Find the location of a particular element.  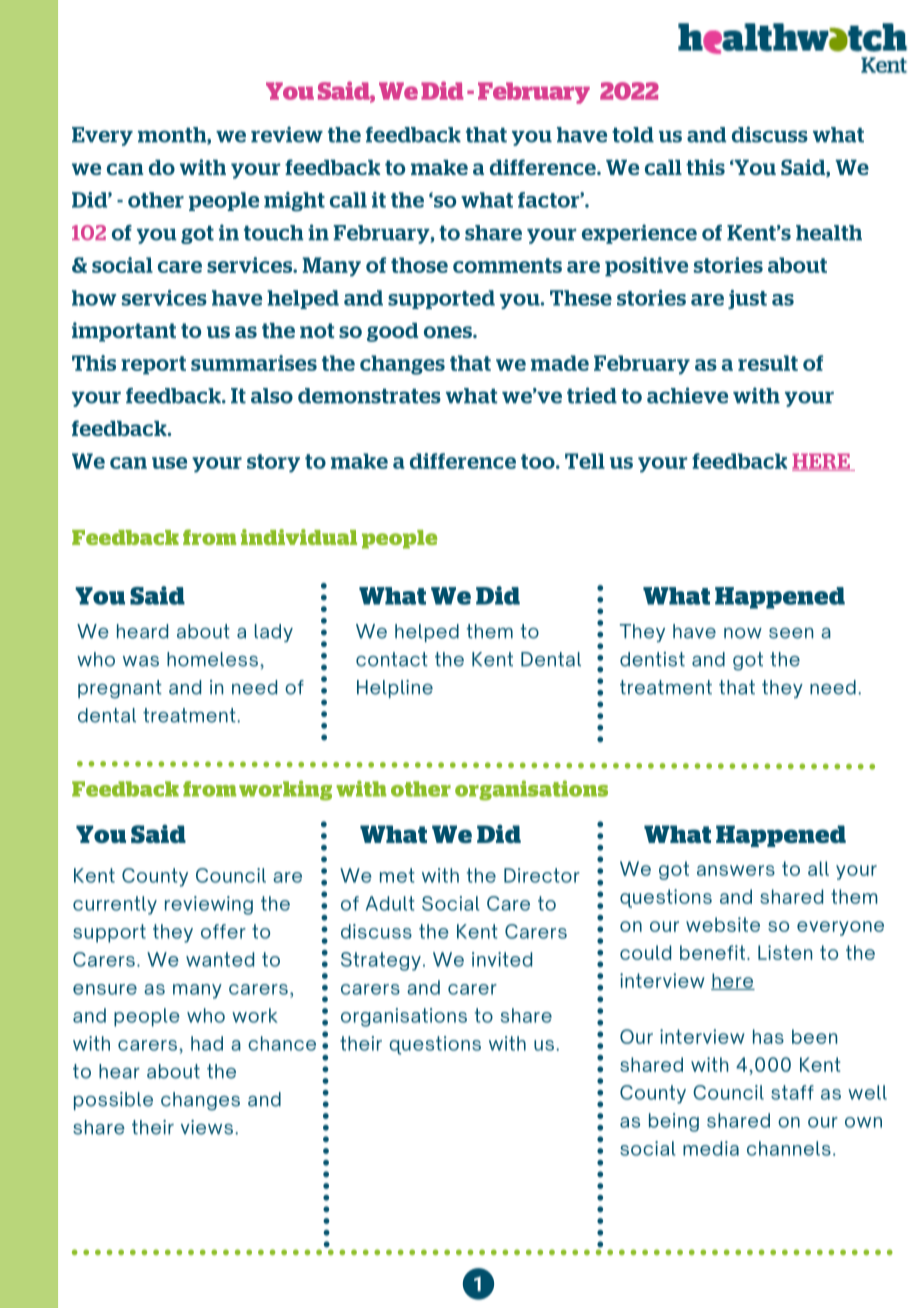

homeless is located at coordinates (212, 659).
